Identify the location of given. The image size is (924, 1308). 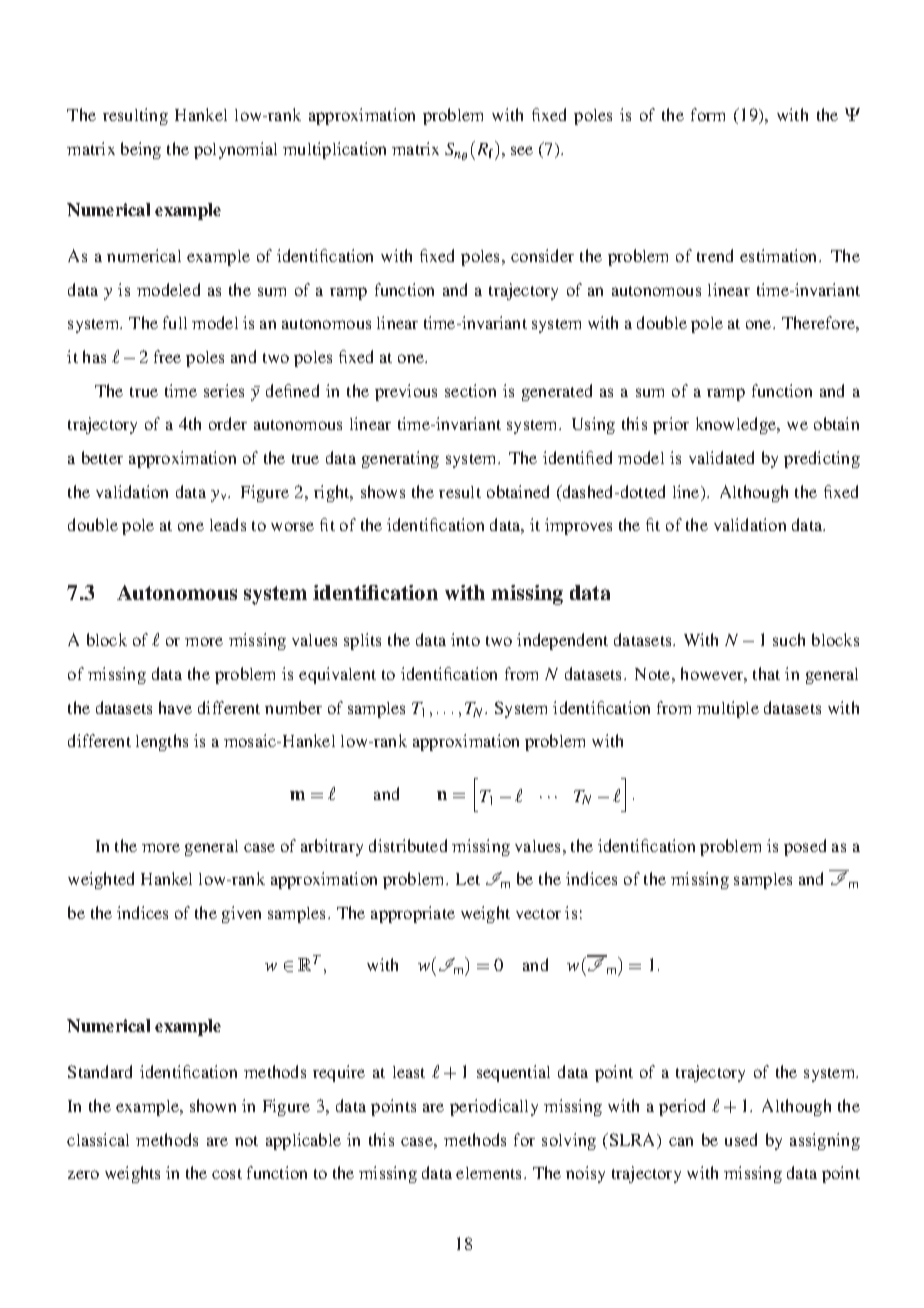
(241, 914).
